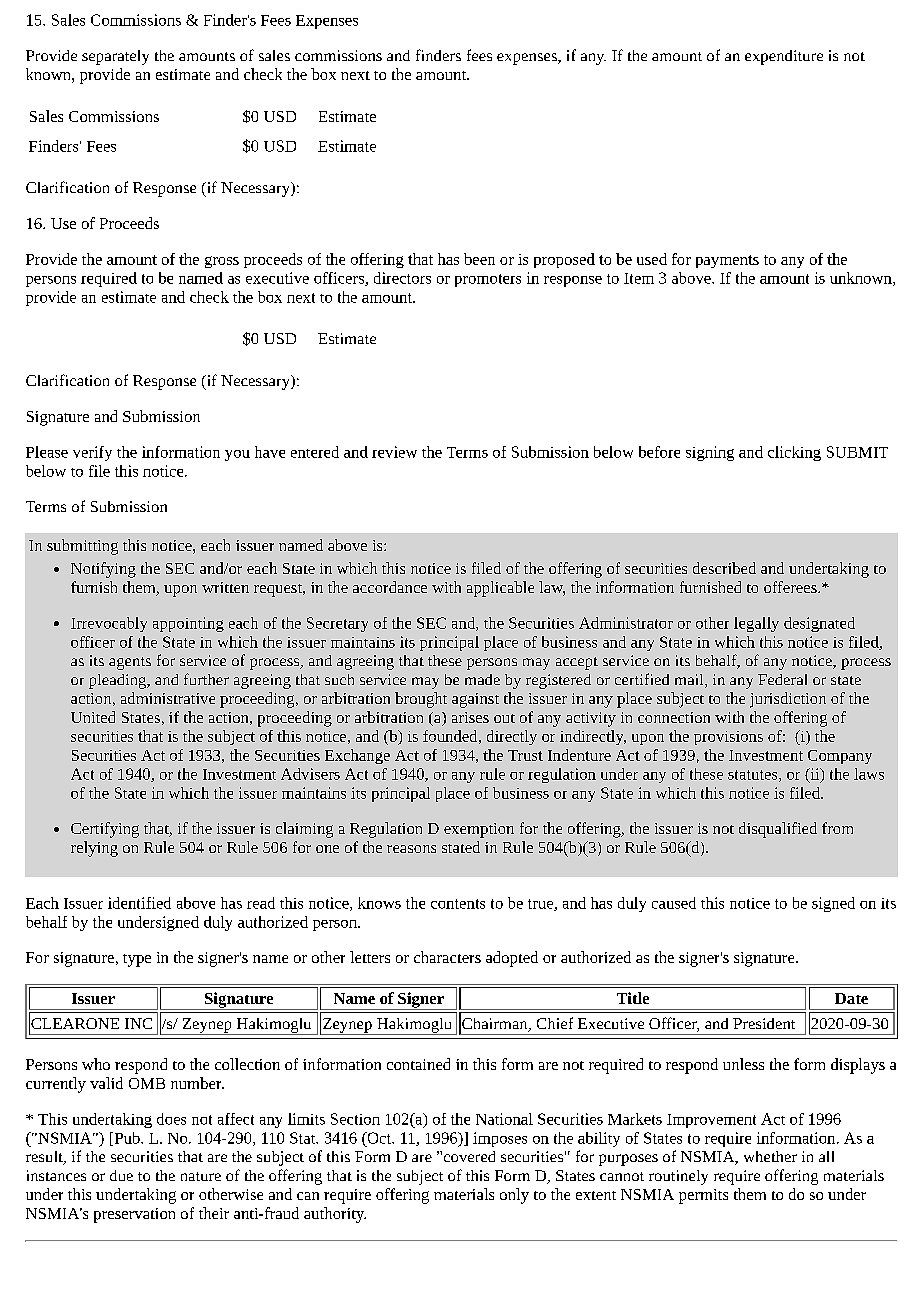 The height and width of the screenshot is (1308, 924). What do you see at coordinates (447, 957) in the screenshot?
I see `characters` at bounding box center [447, 957].
